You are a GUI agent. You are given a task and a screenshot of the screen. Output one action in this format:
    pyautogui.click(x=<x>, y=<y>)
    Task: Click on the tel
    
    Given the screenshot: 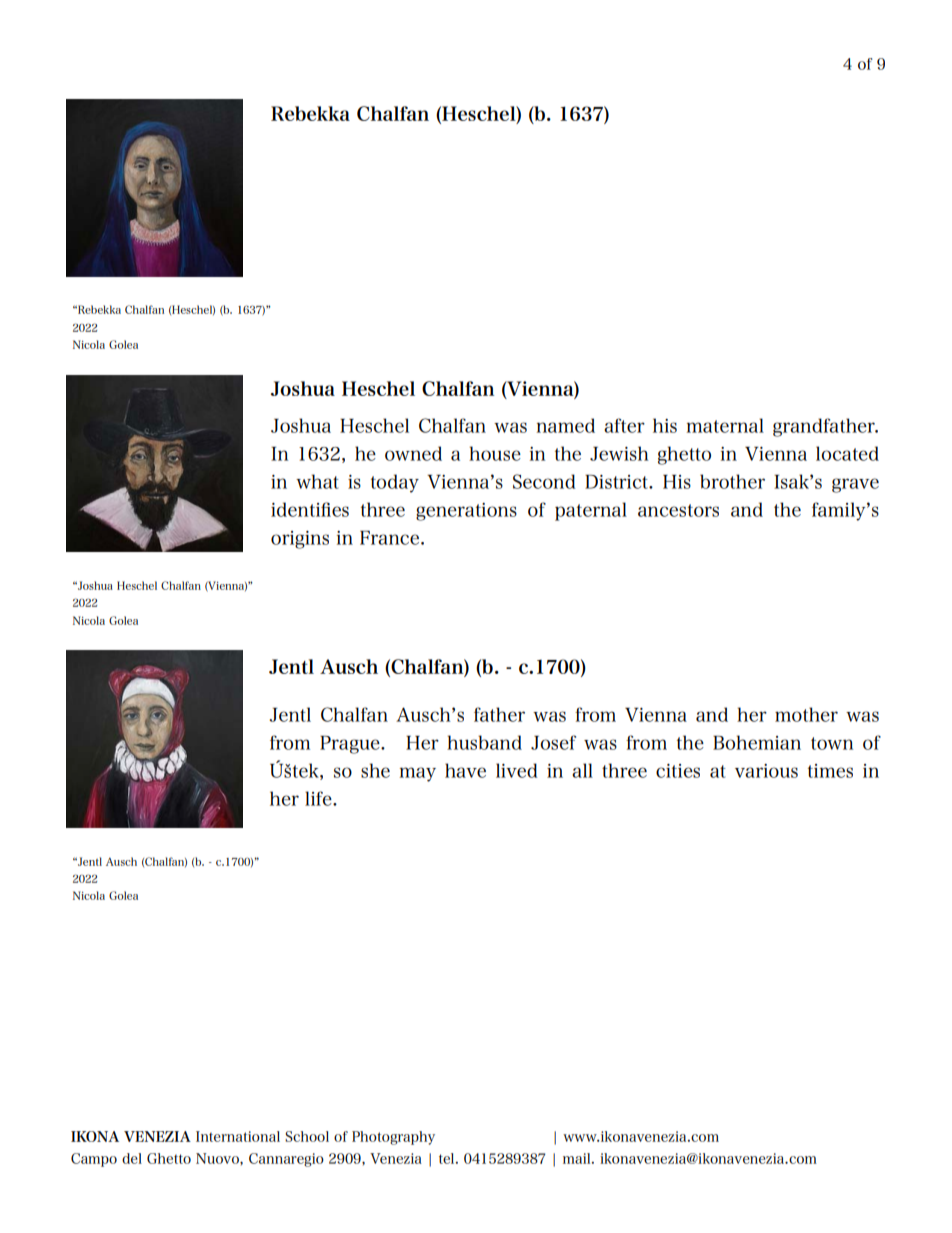 What is the action you would take?
    pyautogui.click(x=448, y=1158)
